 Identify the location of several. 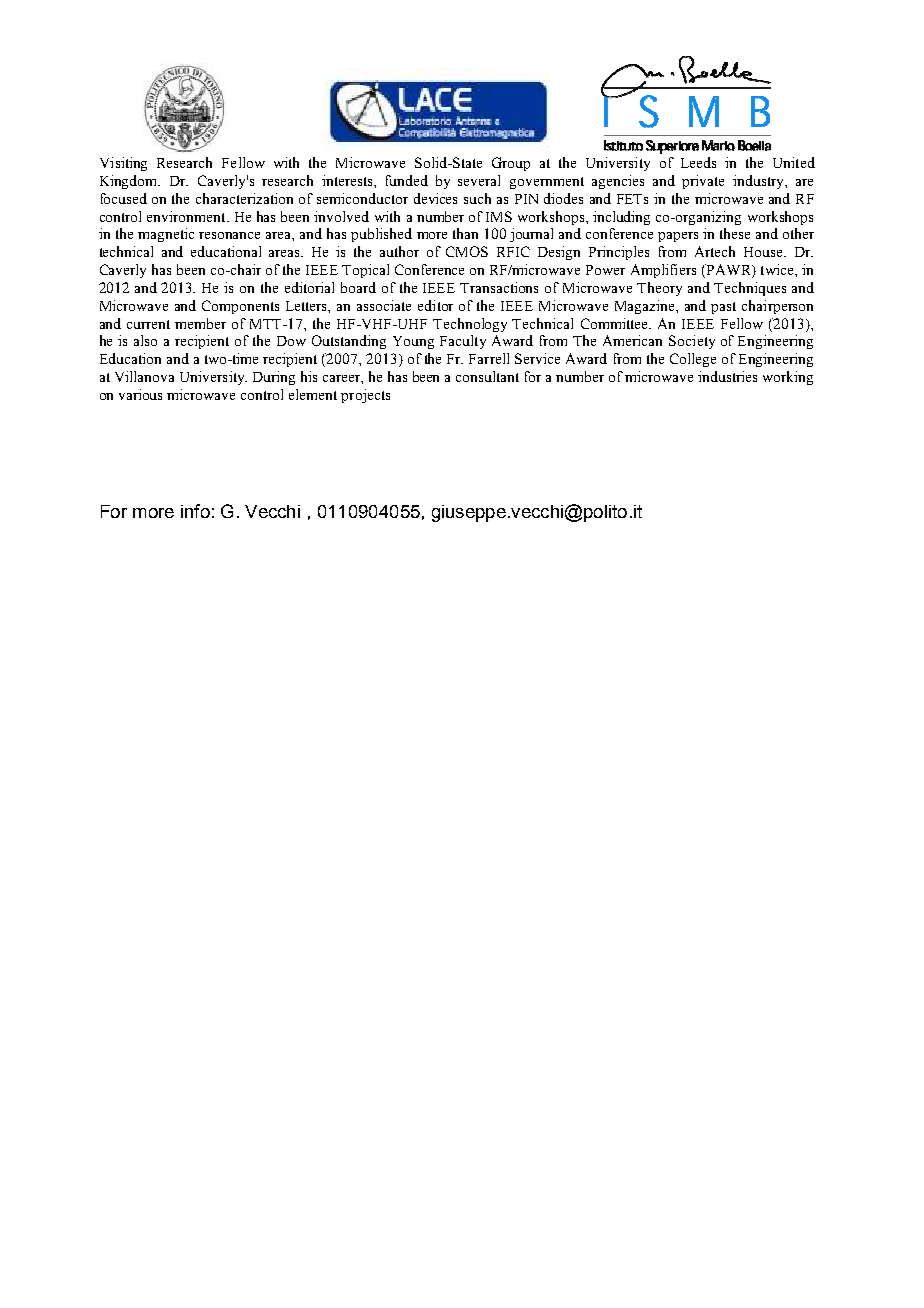
(479, 180).
